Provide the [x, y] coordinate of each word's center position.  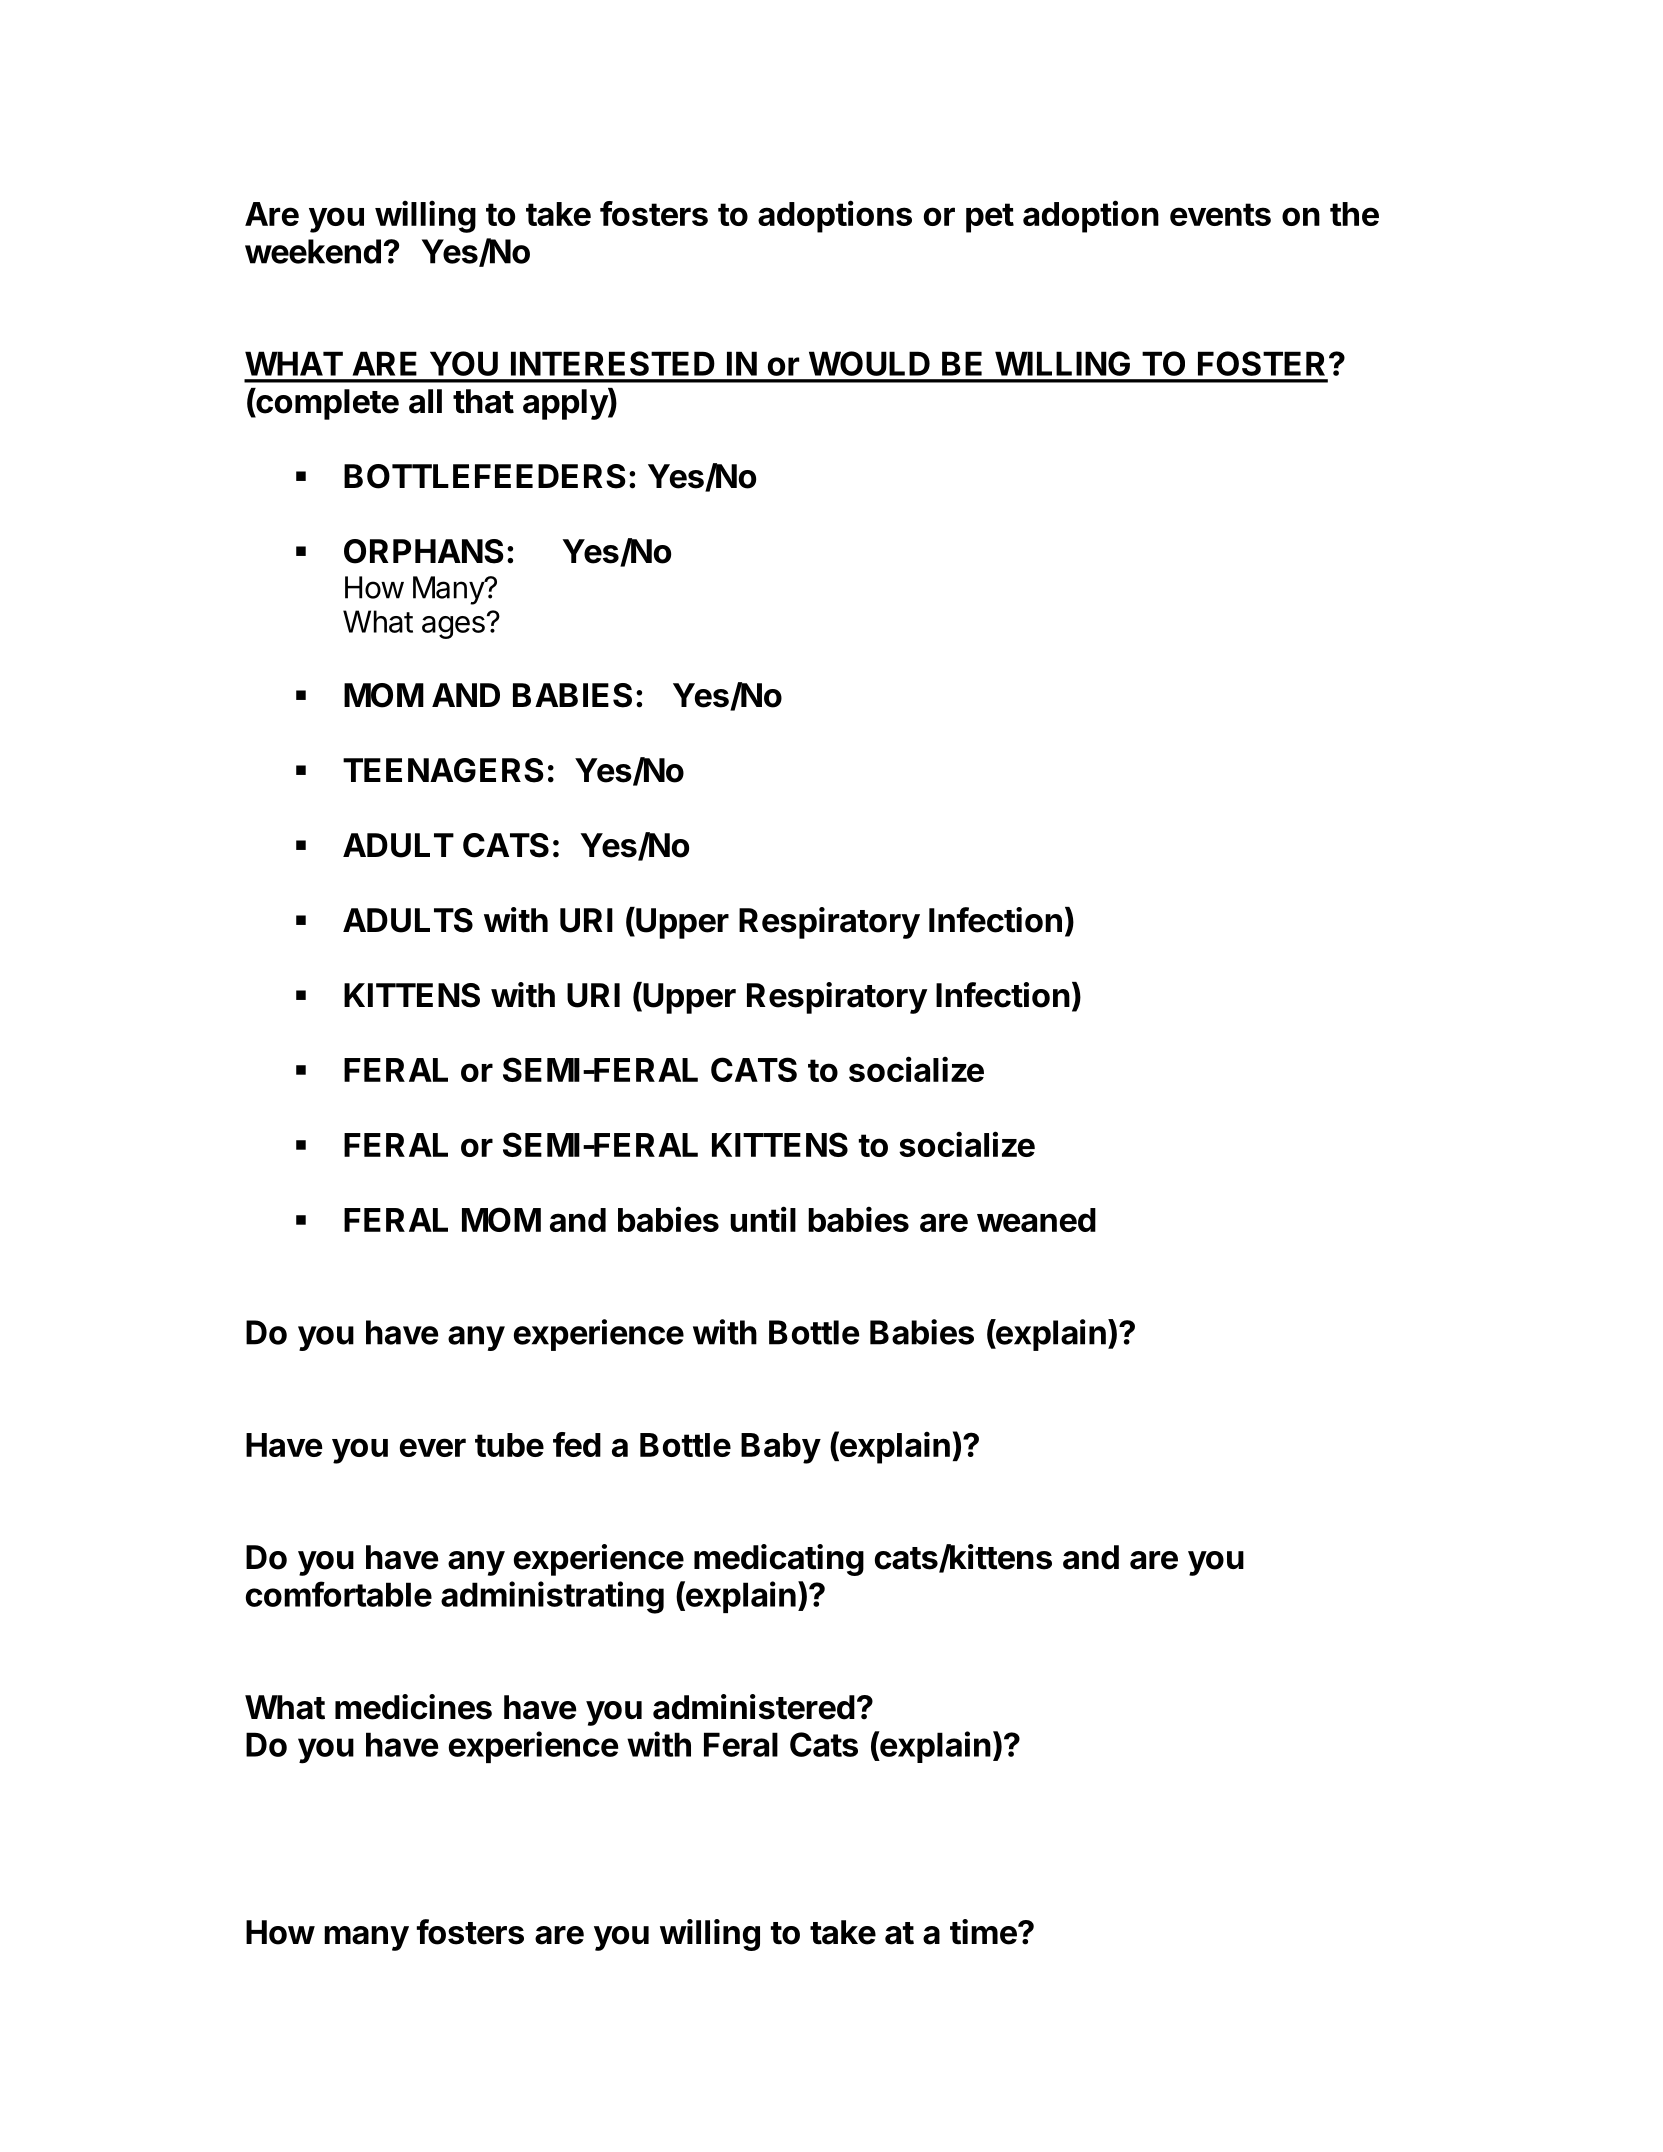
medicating [779, 1560]
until [763, 1219]
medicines [413, 1707]
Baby [781, 1448]
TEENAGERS [443, 770]
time [983, 1932]
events [1220, 214]
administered [754, 1707]
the [1354, 214]
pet [990, 218]
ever [433, 1447]
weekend [313, 251]
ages [453, 627]
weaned [1036, 1220]
